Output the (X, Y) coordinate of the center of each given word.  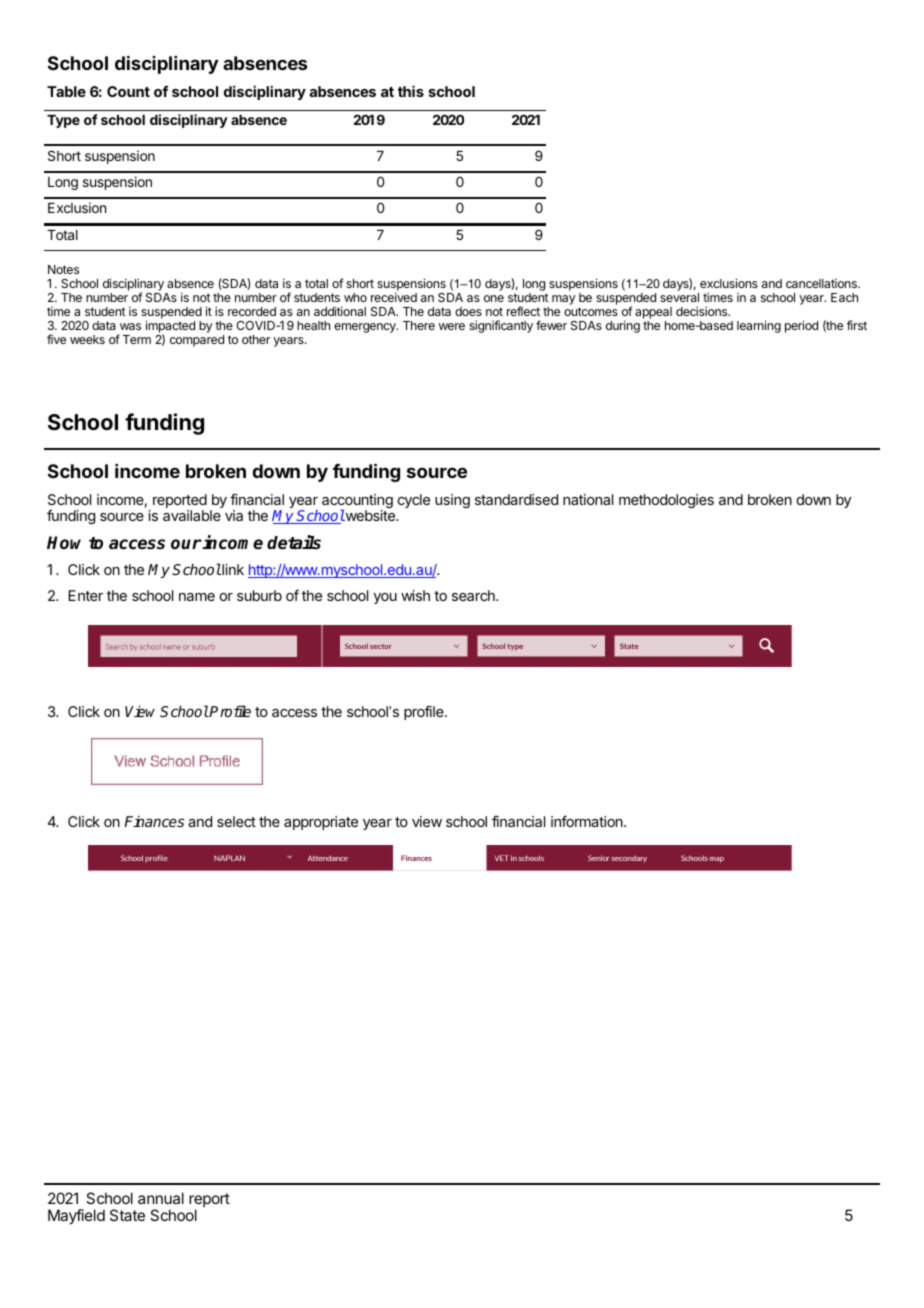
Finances (154, 821)
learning (759, 326)
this (411, 91)
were (452, 326)
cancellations (822, 283)
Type (63, 121)
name (197, 597)
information (588, 821)
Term (137, 339)
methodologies (666, 501)
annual (161, 1198)
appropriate (321, 823)
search (474, 595)
